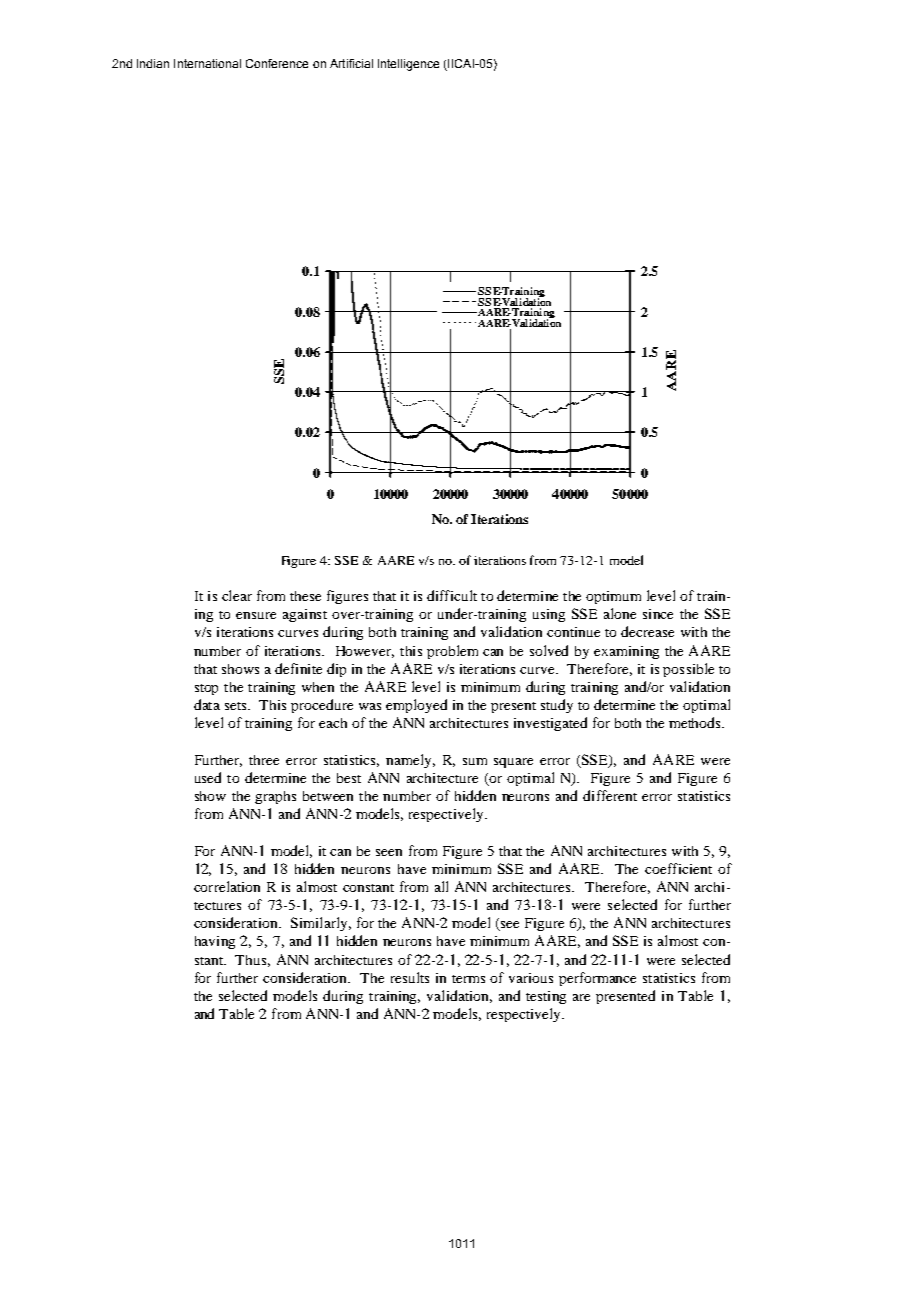 The width and height of the document is (924, 1308). What do you see at coordinates (410, 977) in the document?
I see `results` at bounding box center [410, 977].
